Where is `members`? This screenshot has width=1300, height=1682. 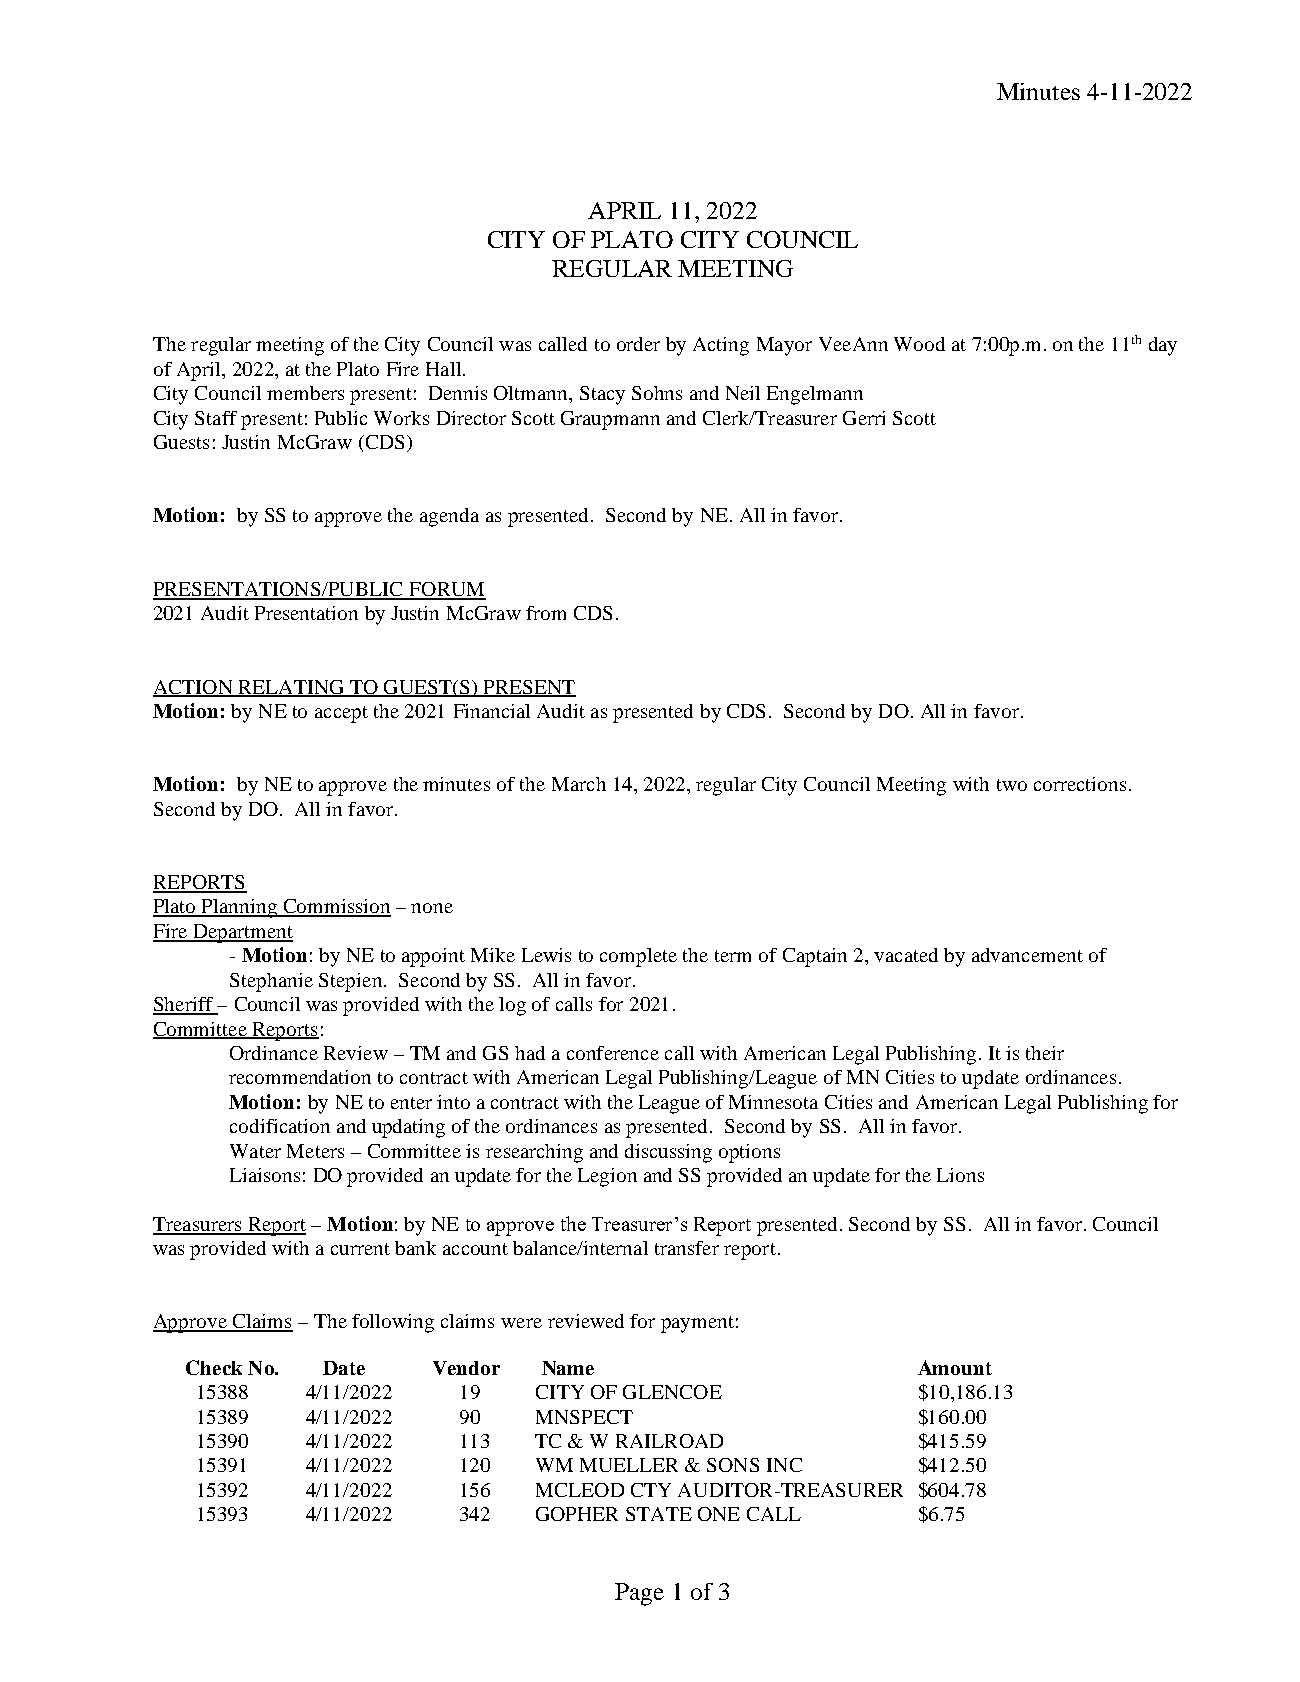 members is located at coordinates (305, 393).
